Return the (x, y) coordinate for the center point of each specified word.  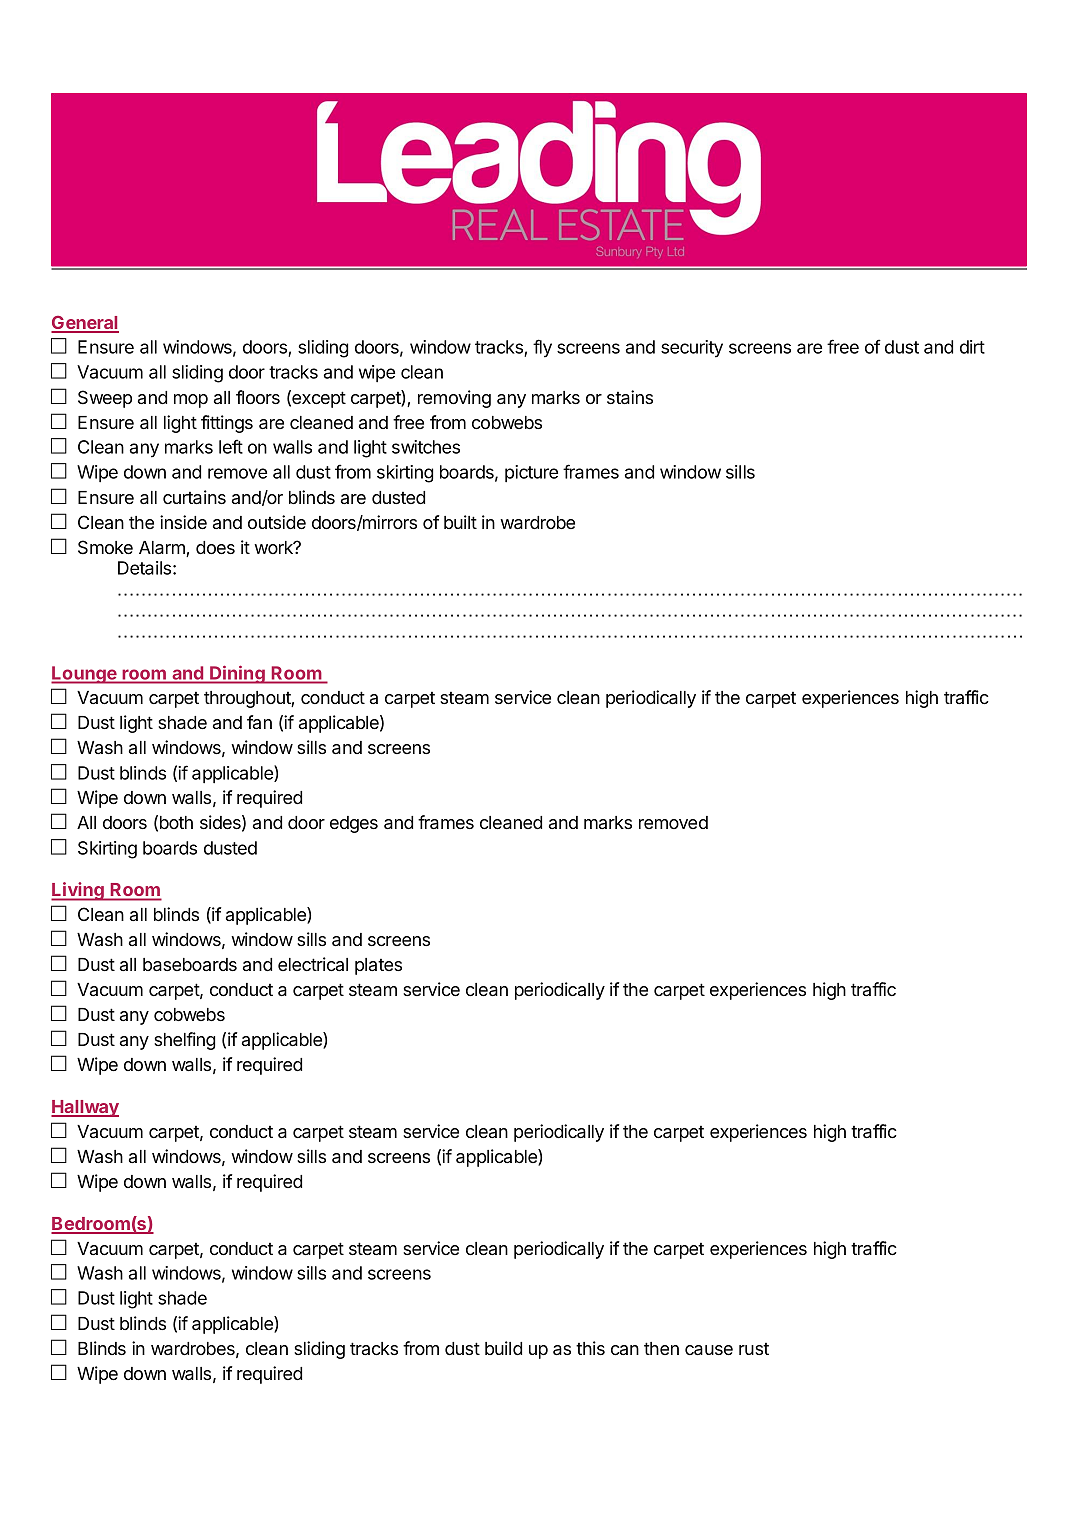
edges (354, 824)
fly (542, 348)
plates (378, 966)
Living (78, 891)
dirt (972, 347)
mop (191, 401)
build (503, 1348)
